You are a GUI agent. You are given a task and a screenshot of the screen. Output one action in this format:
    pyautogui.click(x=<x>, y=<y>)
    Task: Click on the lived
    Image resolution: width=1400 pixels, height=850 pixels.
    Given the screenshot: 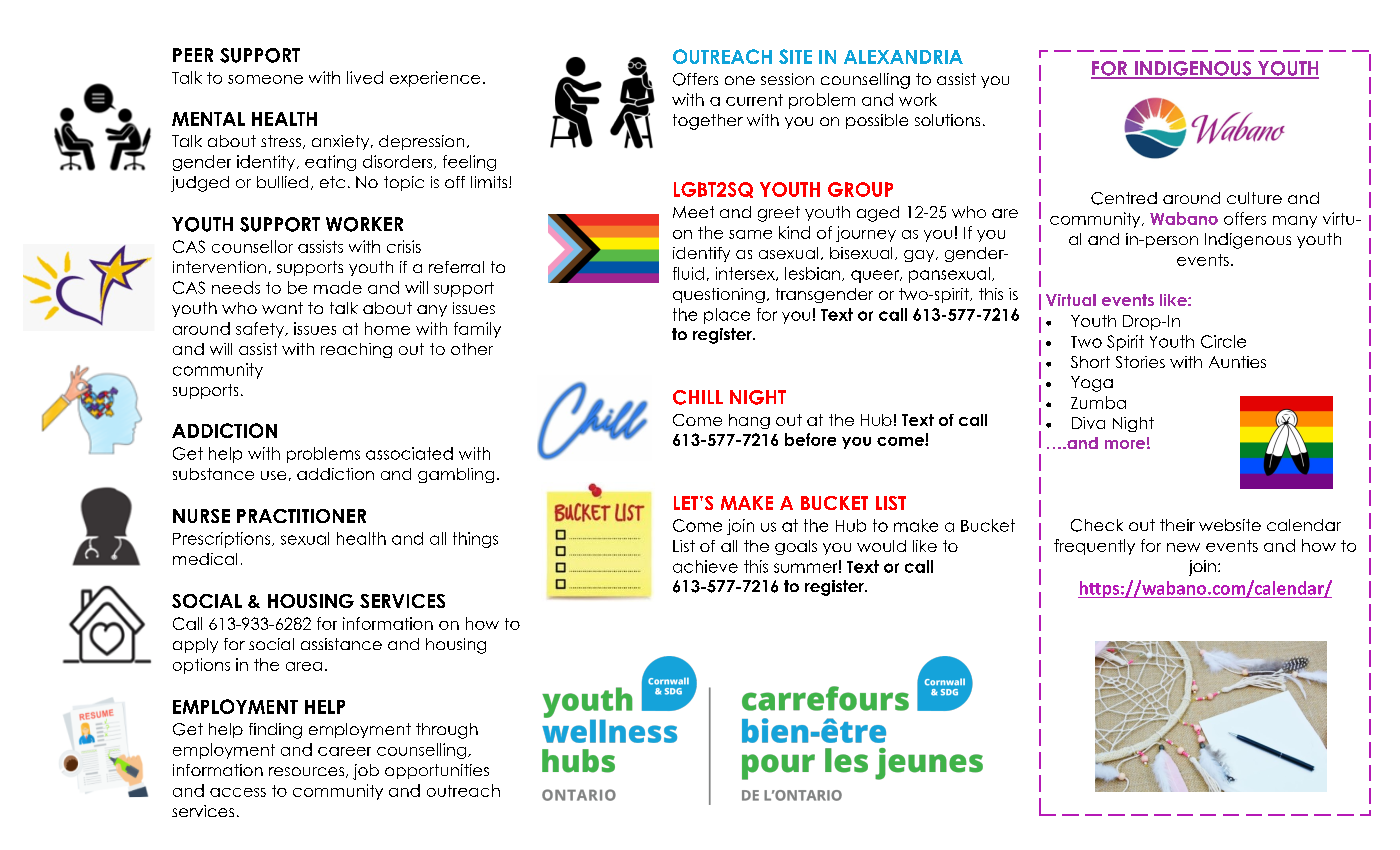 What is the action you would take?
    pyautogui.click(x=365, y=77)
